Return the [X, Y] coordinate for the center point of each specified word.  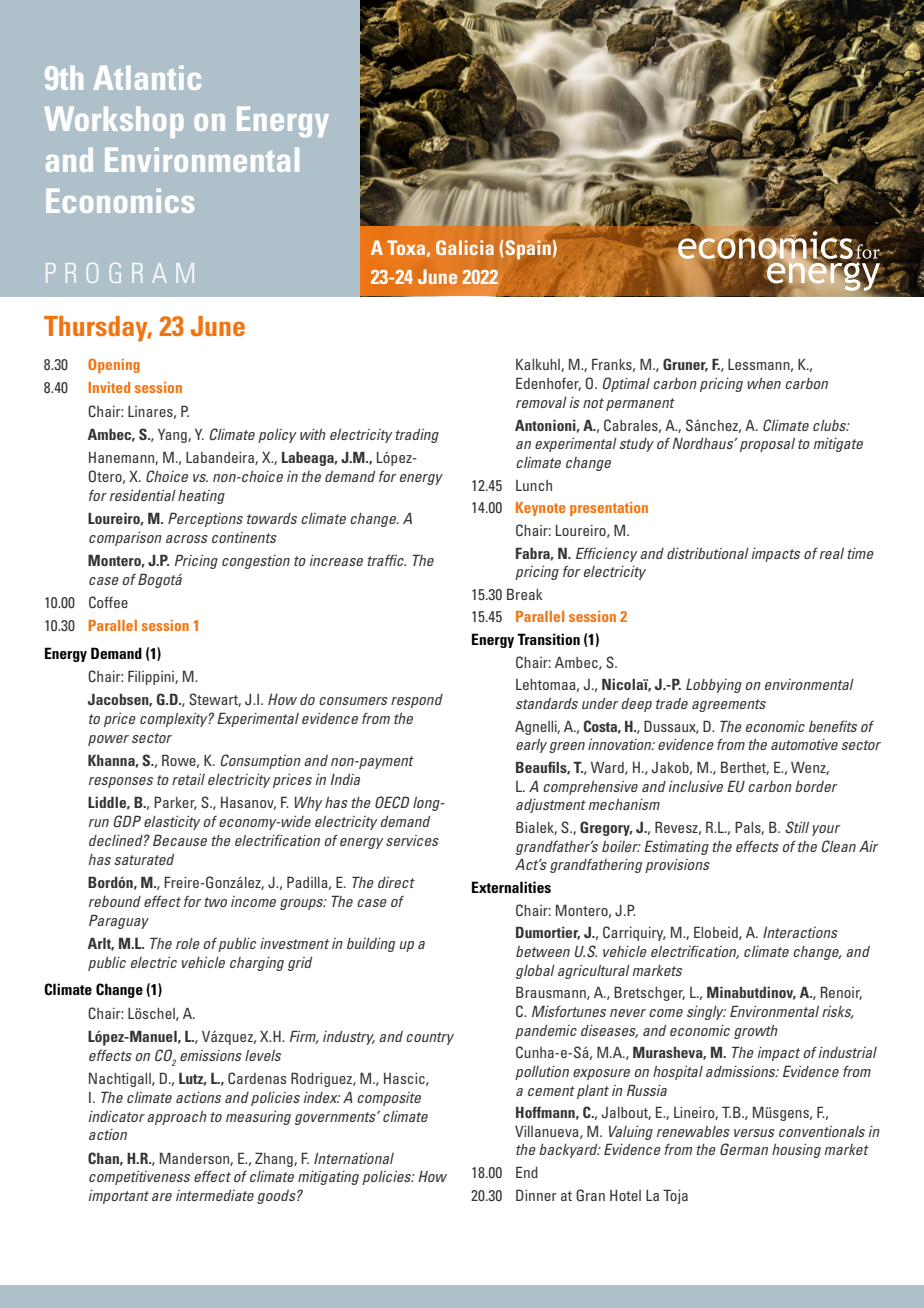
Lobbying [714, 686]
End [527, 1172]
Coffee [108, 602]
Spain [528, 250]
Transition [548, 639]
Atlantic [147, 78]
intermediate [215, 1195]
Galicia [465, 247]
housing [796, 1151]
